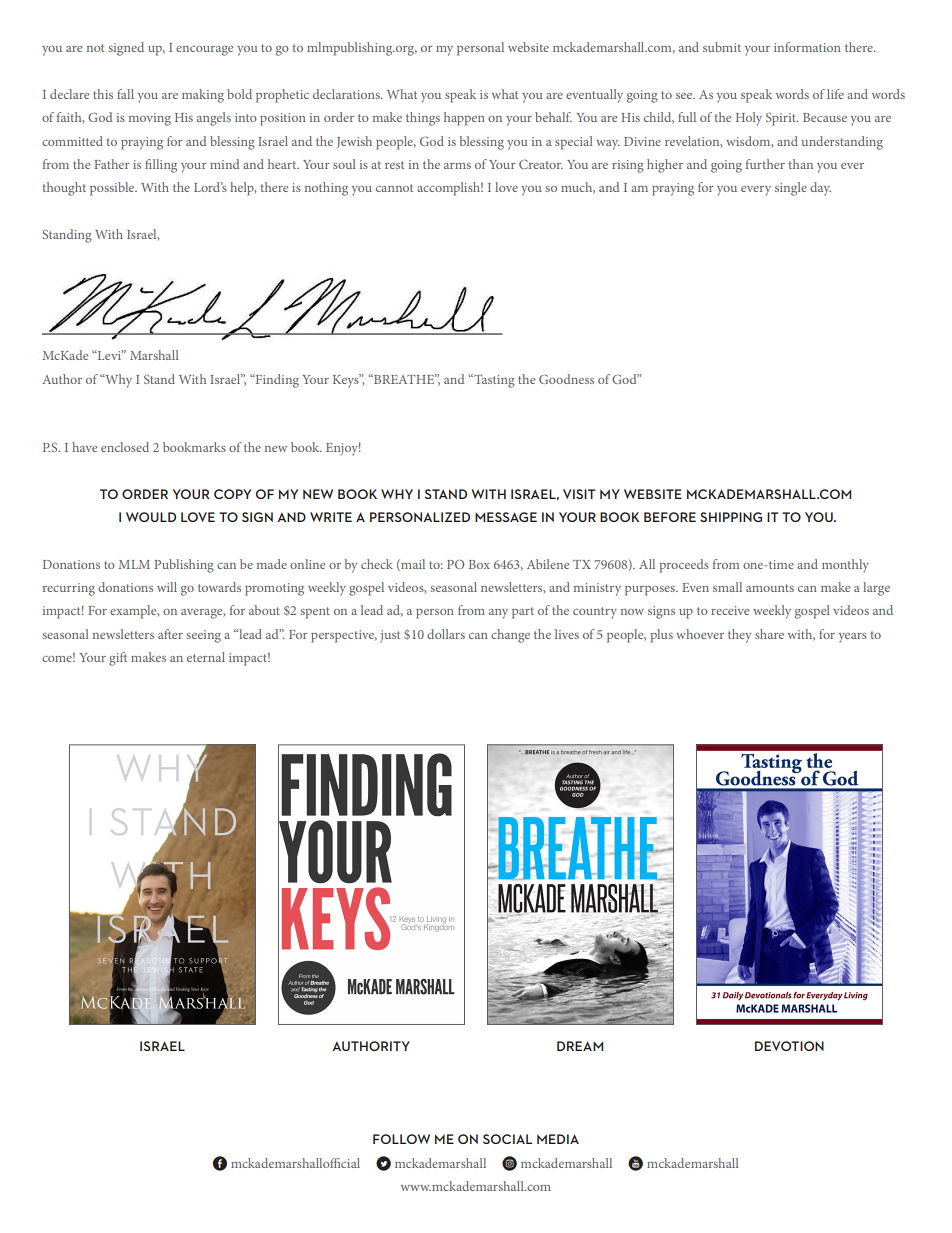  I want to click on single, so click(791, 189).
